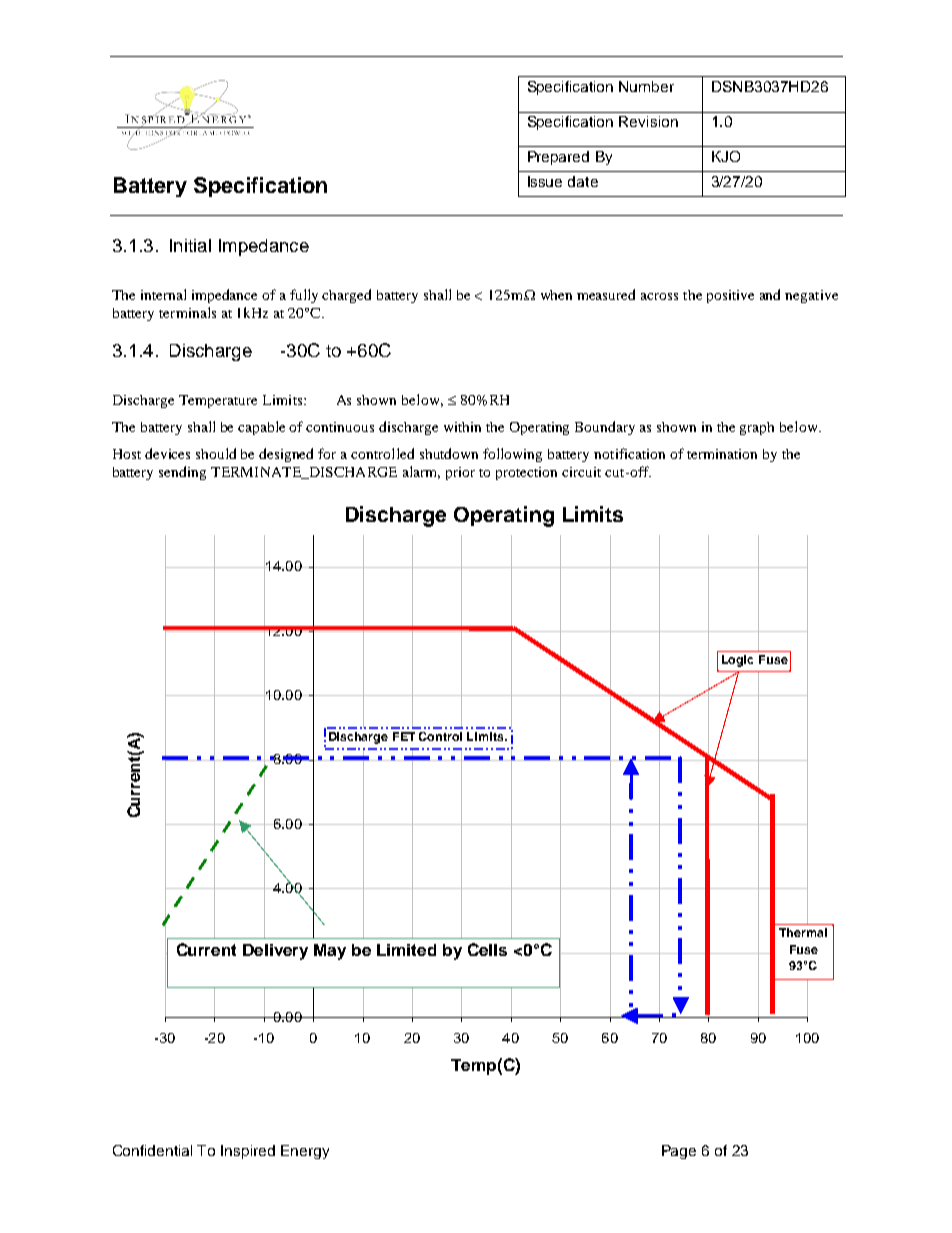 The height and width of the document is (1233, 952). I want to click on Initial, so click(190, 245).
